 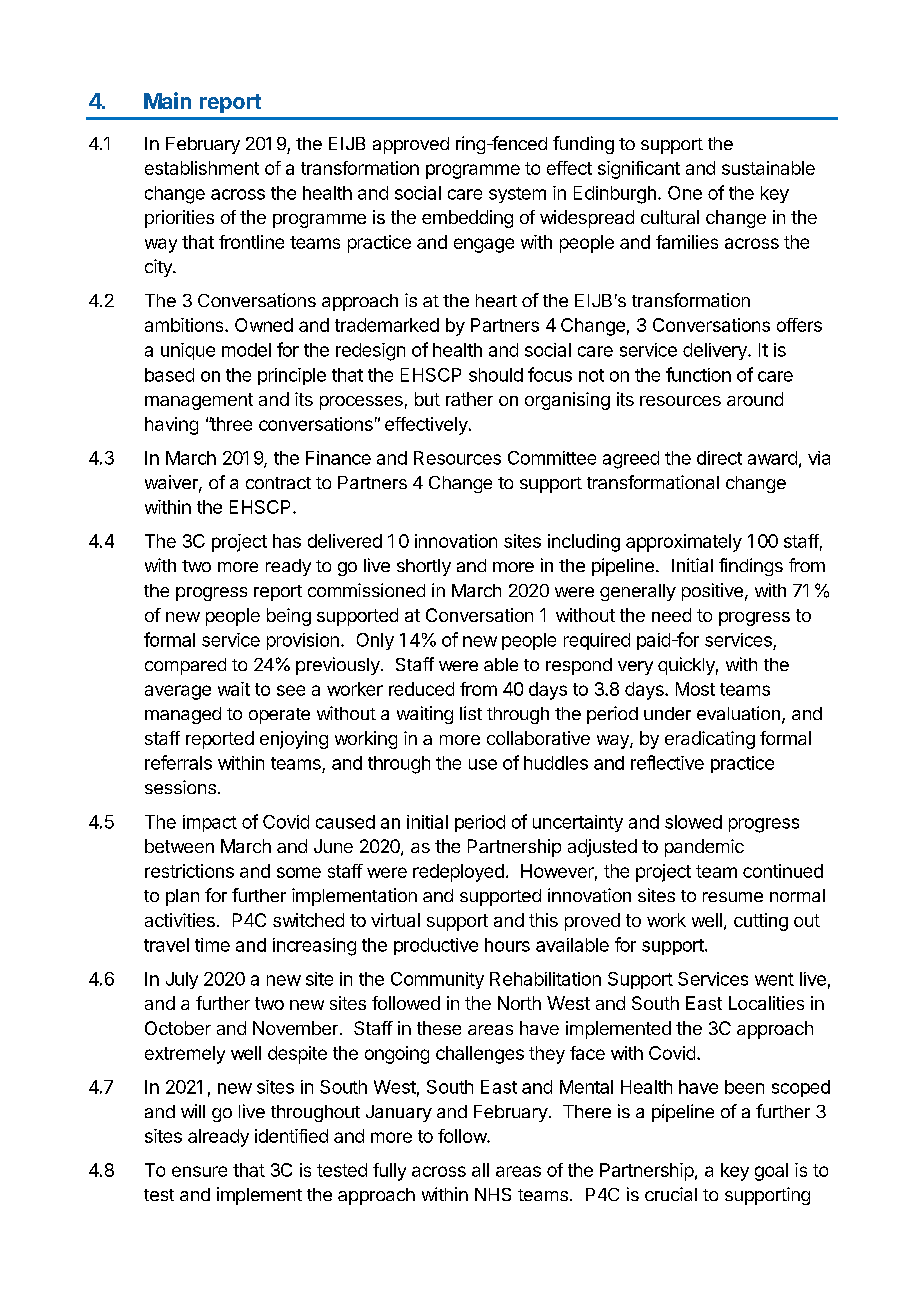 I want to click on NHS, so click(x=493, y=1194).
